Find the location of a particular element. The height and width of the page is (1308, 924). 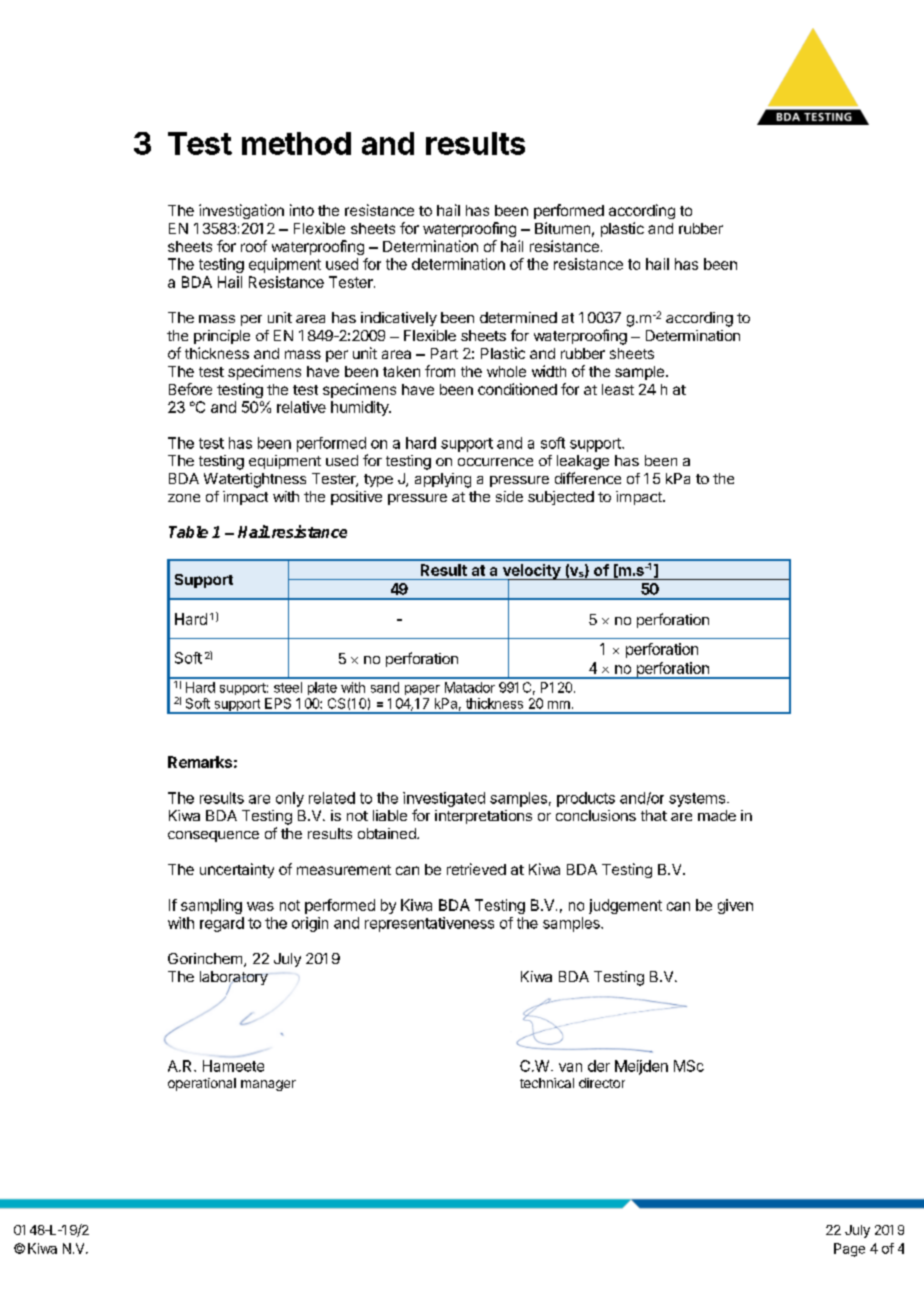

investigation is located at coordinates (241, 211).
